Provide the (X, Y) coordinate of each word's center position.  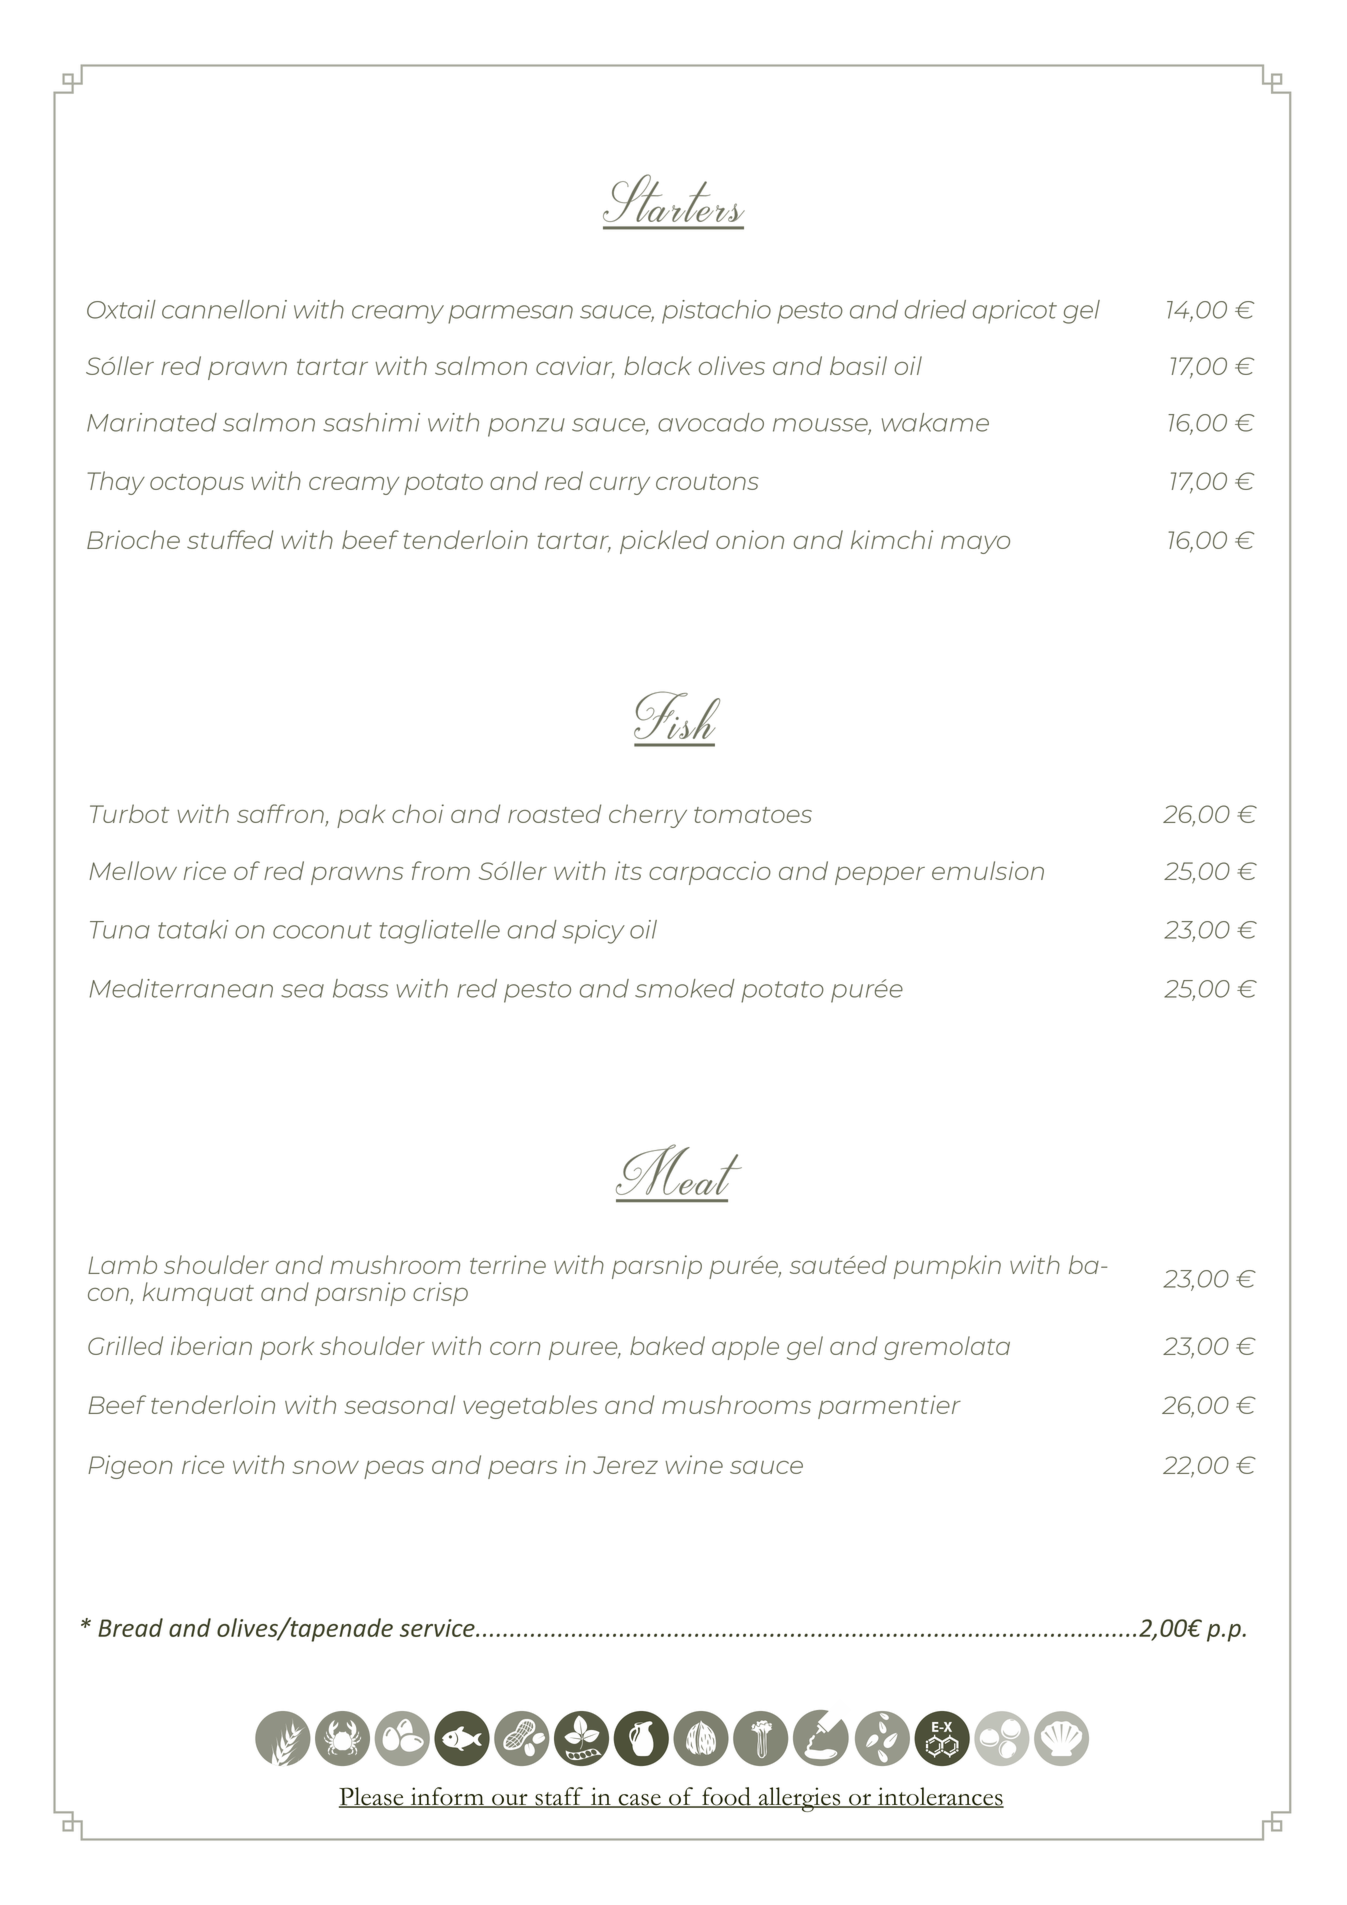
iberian (211, 1345)
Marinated (152, 422)
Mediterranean (181, 988)
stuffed (230, 539)
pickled (664, 542)
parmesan (510, 314)
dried (935, 309)
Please (372, 1797)
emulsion (988, 870)
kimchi (892, 539)
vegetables (530, 1407)
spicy (593, 932)
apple (745, 1348)
